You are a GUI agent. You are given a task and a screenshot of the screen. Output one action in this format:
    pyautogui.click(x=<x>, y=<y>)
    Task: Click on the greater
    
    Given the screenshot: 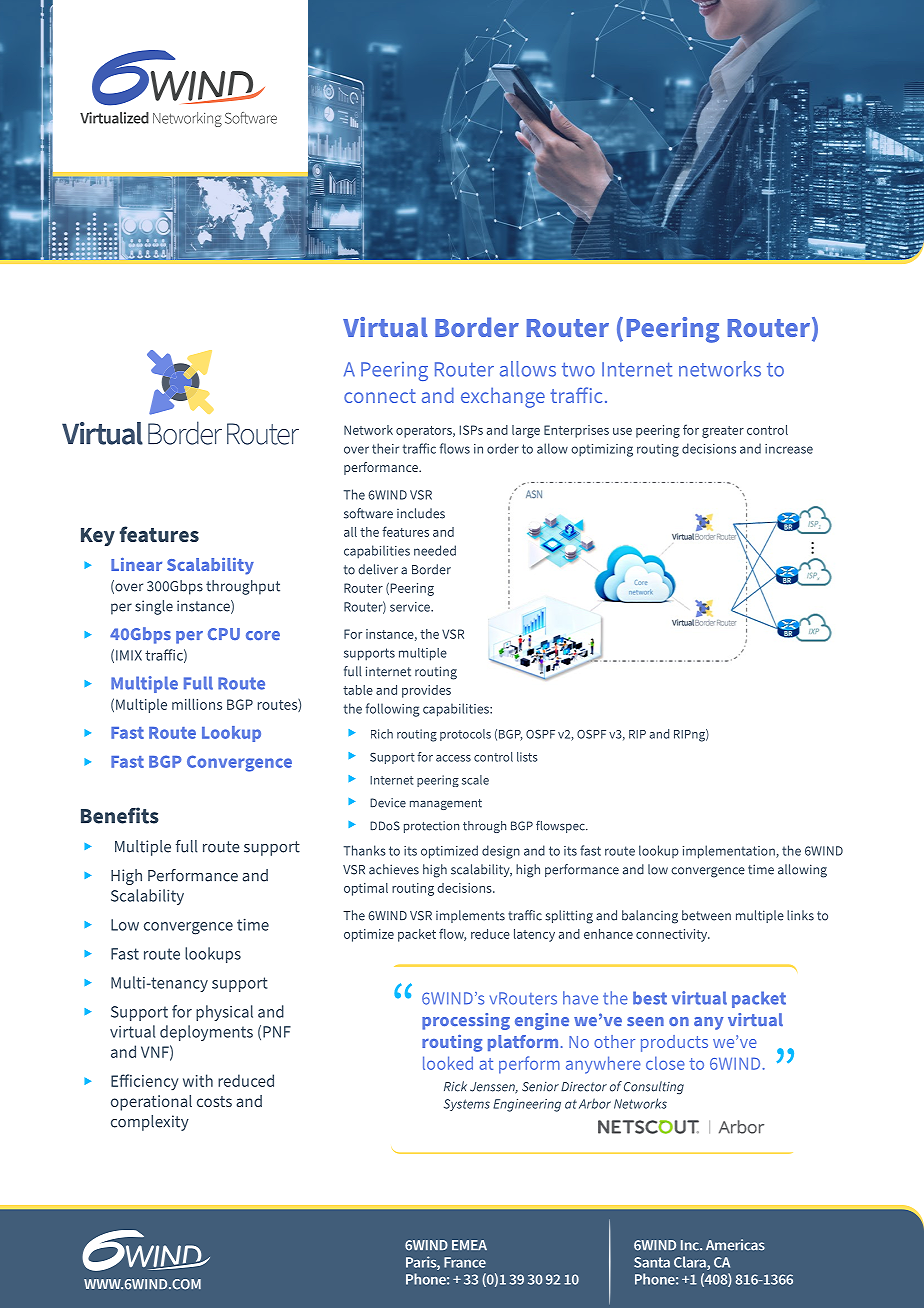 What is the action you would take?
    pyautogui.click(x=723, y=432)
